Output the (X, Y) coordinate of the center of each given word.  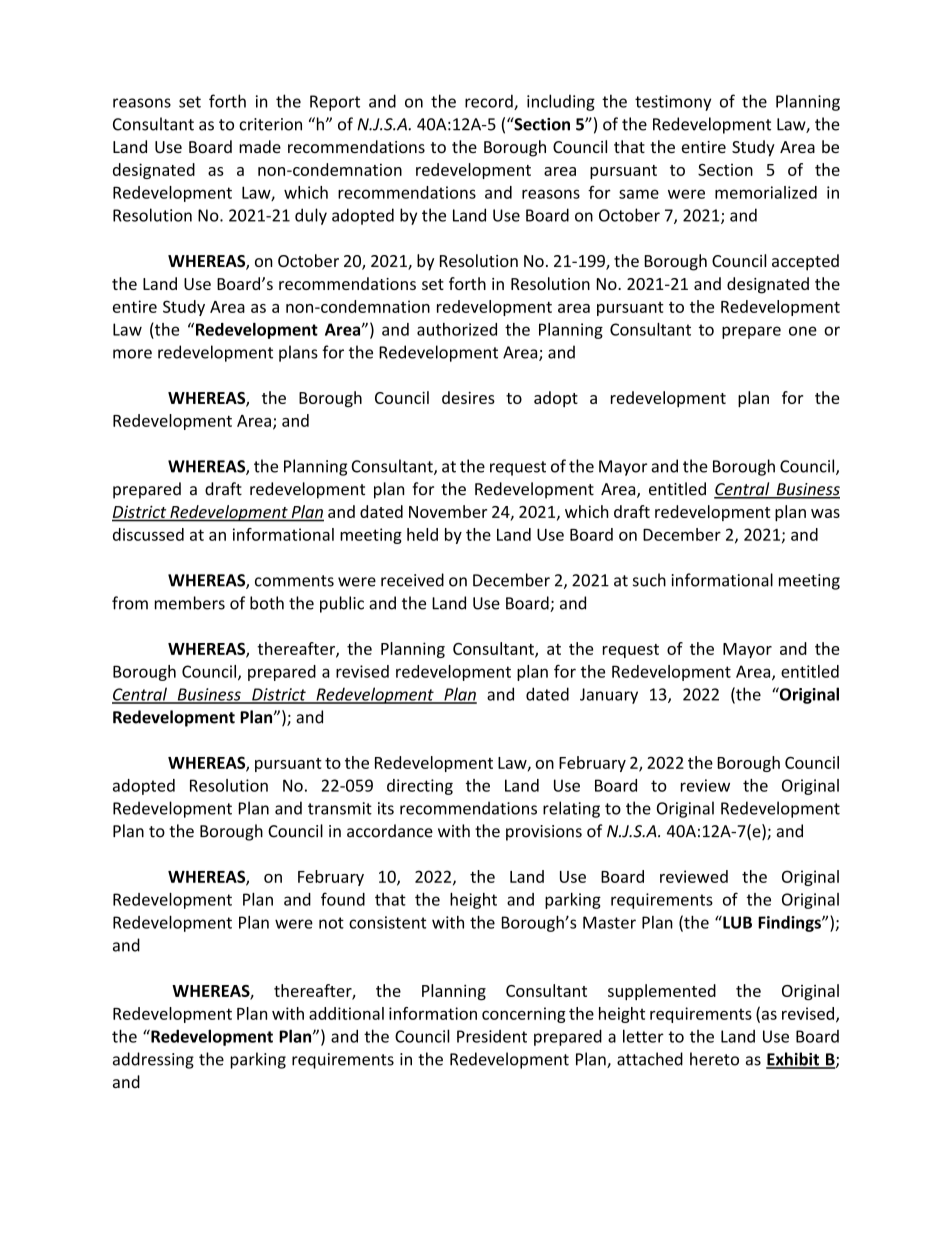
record (490, 102)
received (412, 580)
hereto (714, 1059)
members (190, 603)
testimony (673, 103)
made (260, 146)
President (492, 1036)
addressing (153, 1060)
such (649, 580)
